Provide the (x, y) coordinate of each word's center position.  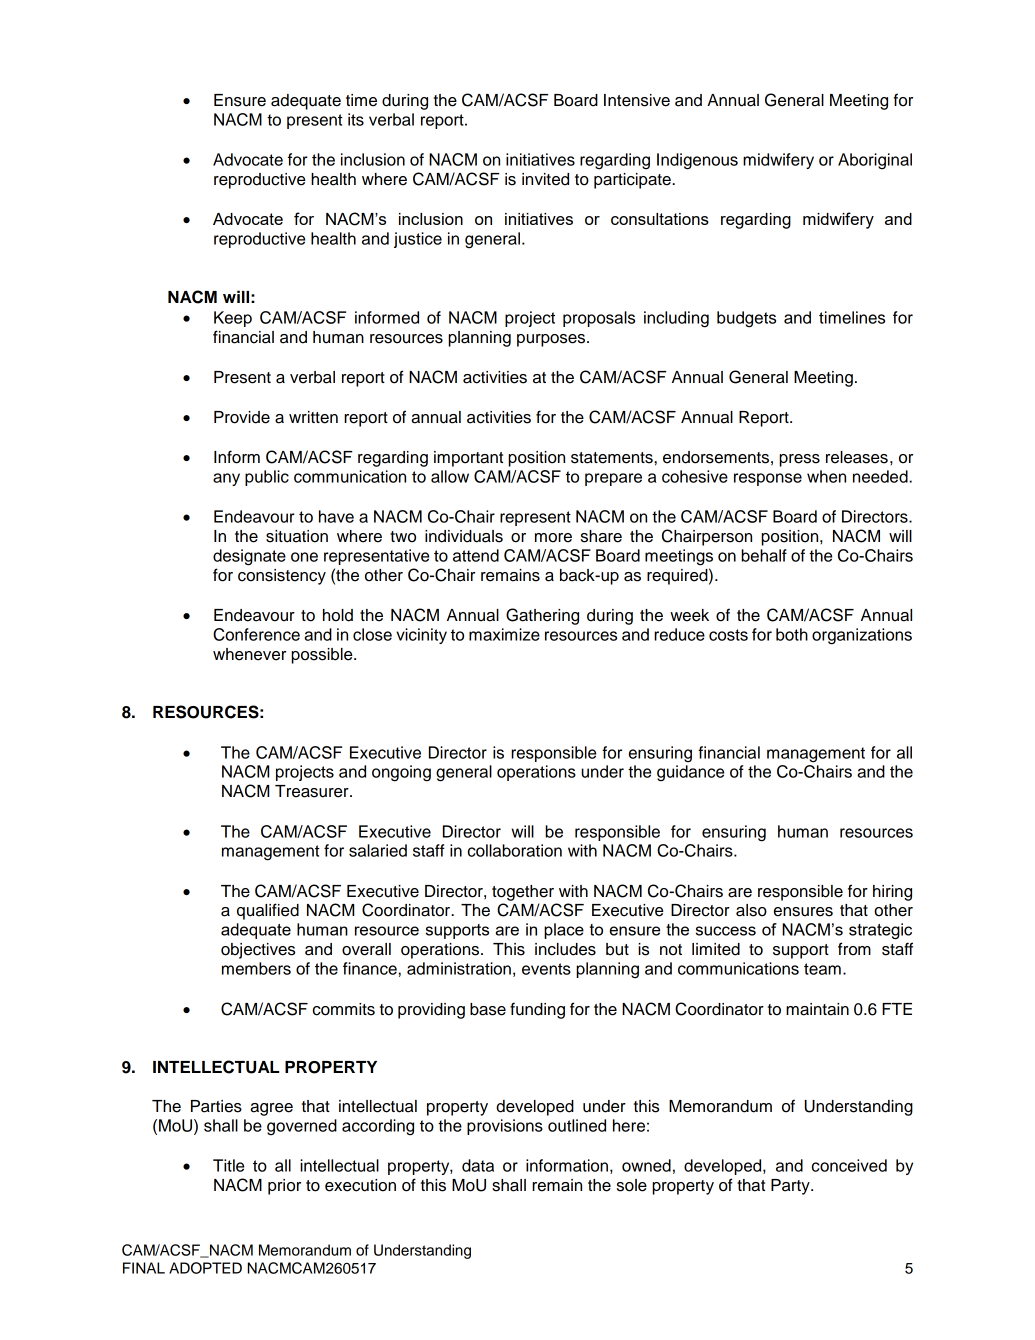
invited (545, 179)
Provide (242, 417)
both (792, 634)
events (546, 969)
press (799, 460)
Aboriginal (875, 161)
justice (418, 240)
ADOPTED (205, 1268)
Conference (256, 634)
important (468, 459)
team (822, 969)
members (256, 968)
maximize (504, 634)
